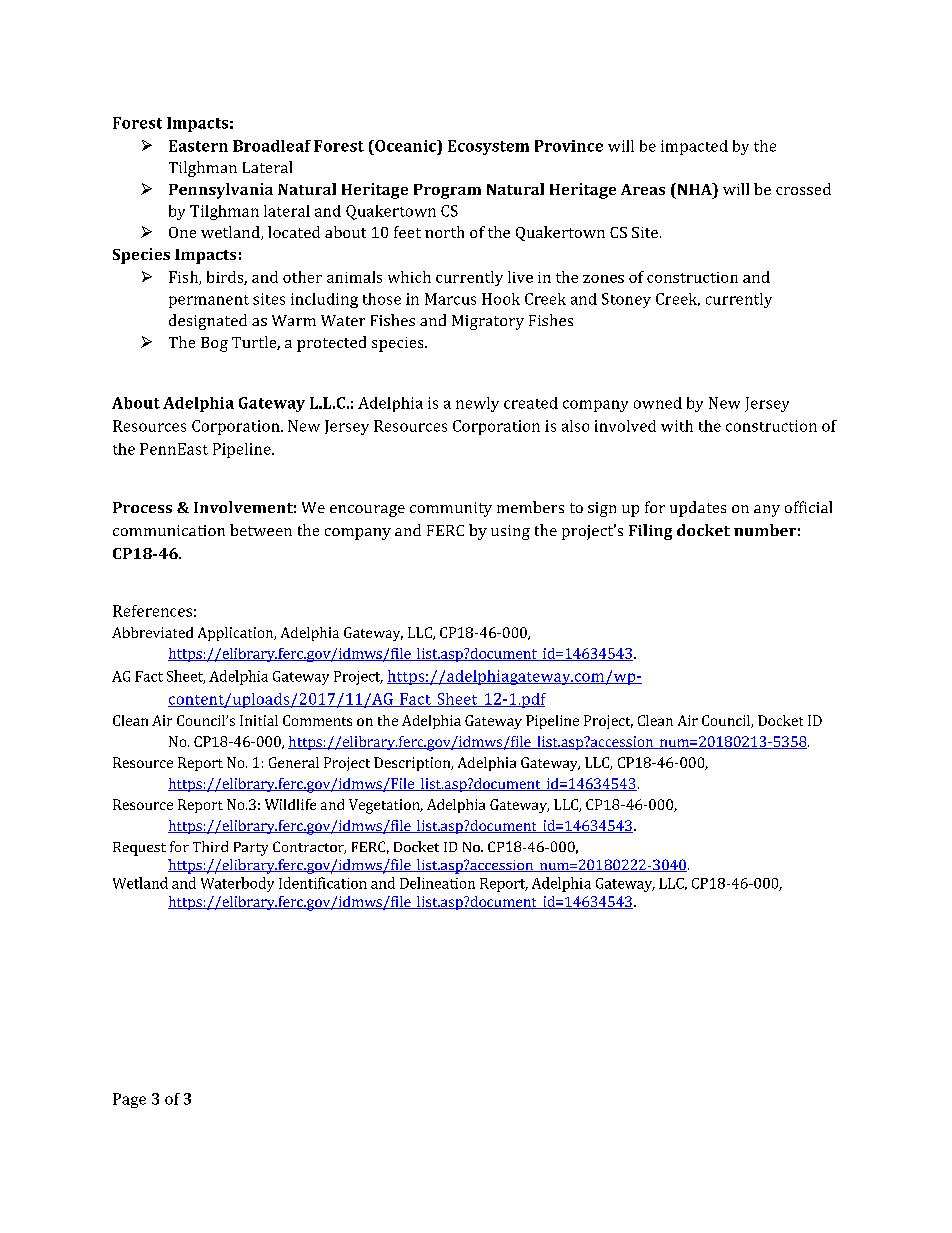 Image resolution: width=952 pixels, height=1233 pixels. What do you see at coordinates (129, 1100) in the page?
I see `Page` at bounding box center [129, 1100].
